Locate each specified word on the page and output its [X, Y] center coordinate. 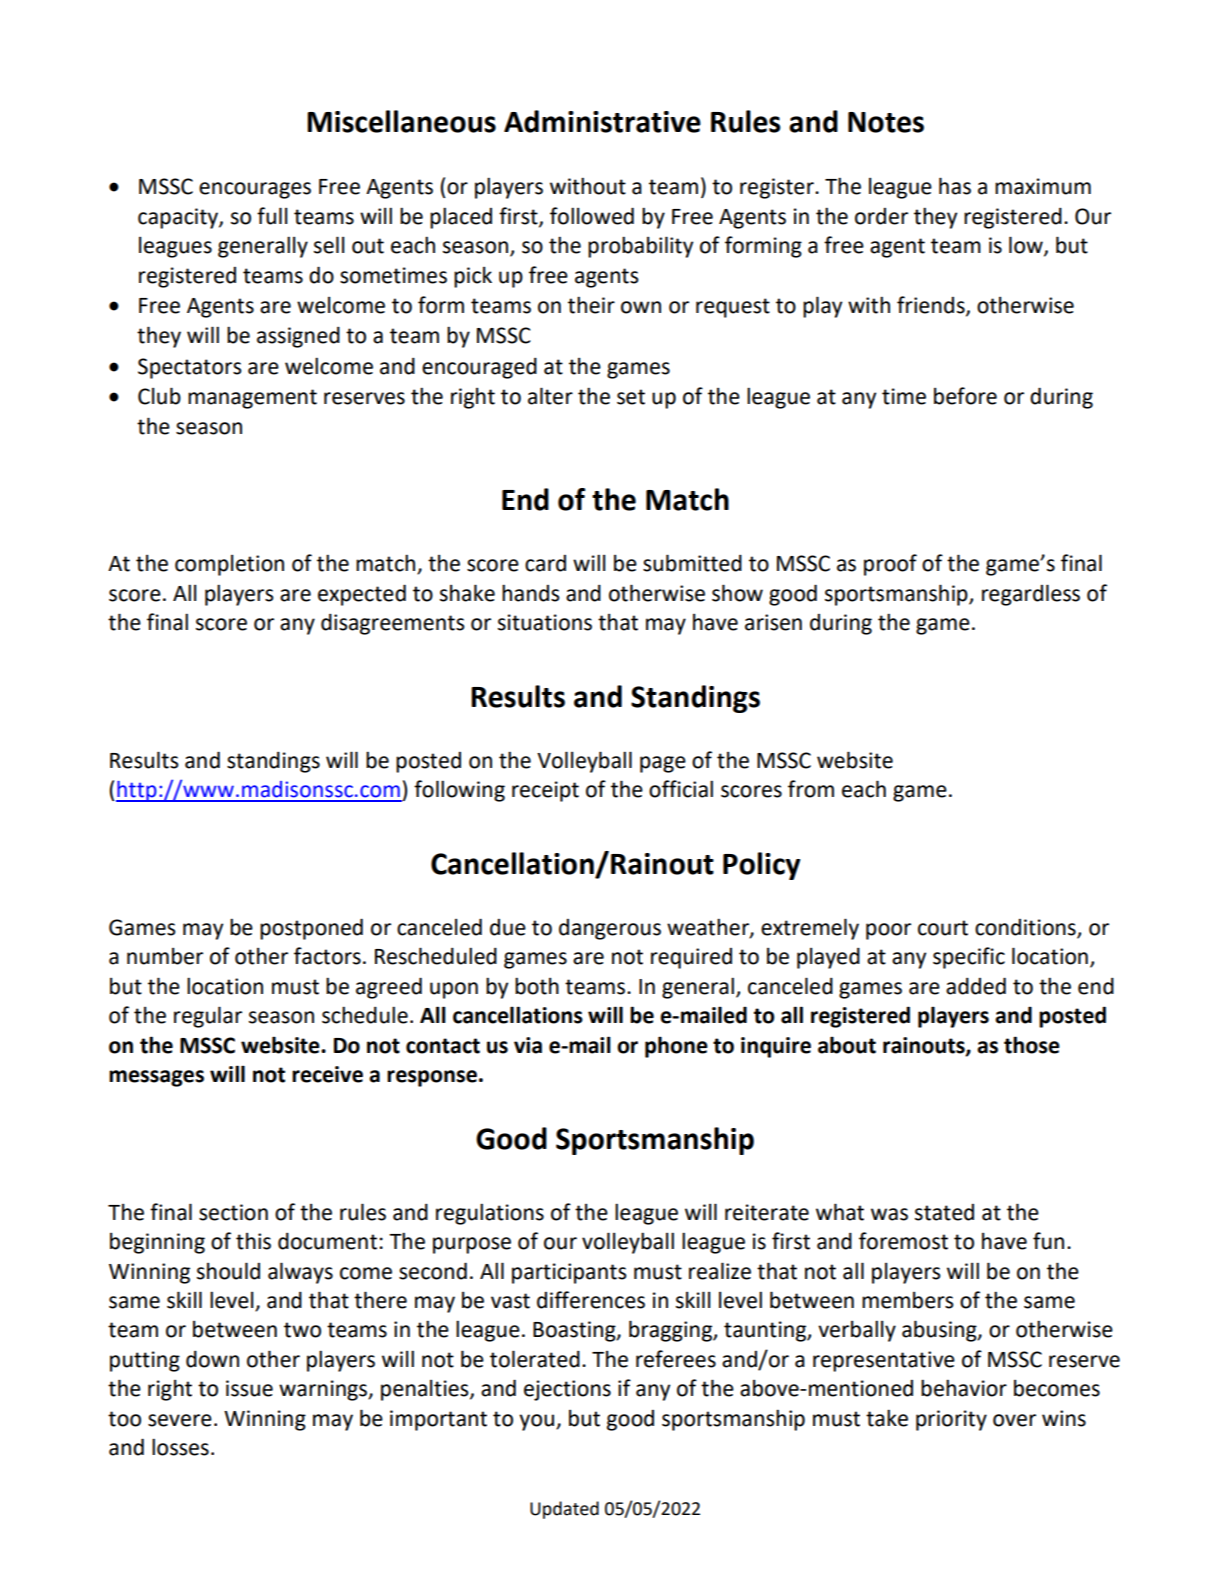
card [545, 563]
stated [944, 1212]
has [955, 186]
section [233, 1212]
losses [180, 1447]
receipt [545, 791]
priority [951, 1420]
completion [229, 565]
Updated [564, 1510]
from [811, 789]
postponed [311, 929]
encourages [255, 190]
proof [890, 565]
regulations [490, 1214]
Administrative [602, 121]
